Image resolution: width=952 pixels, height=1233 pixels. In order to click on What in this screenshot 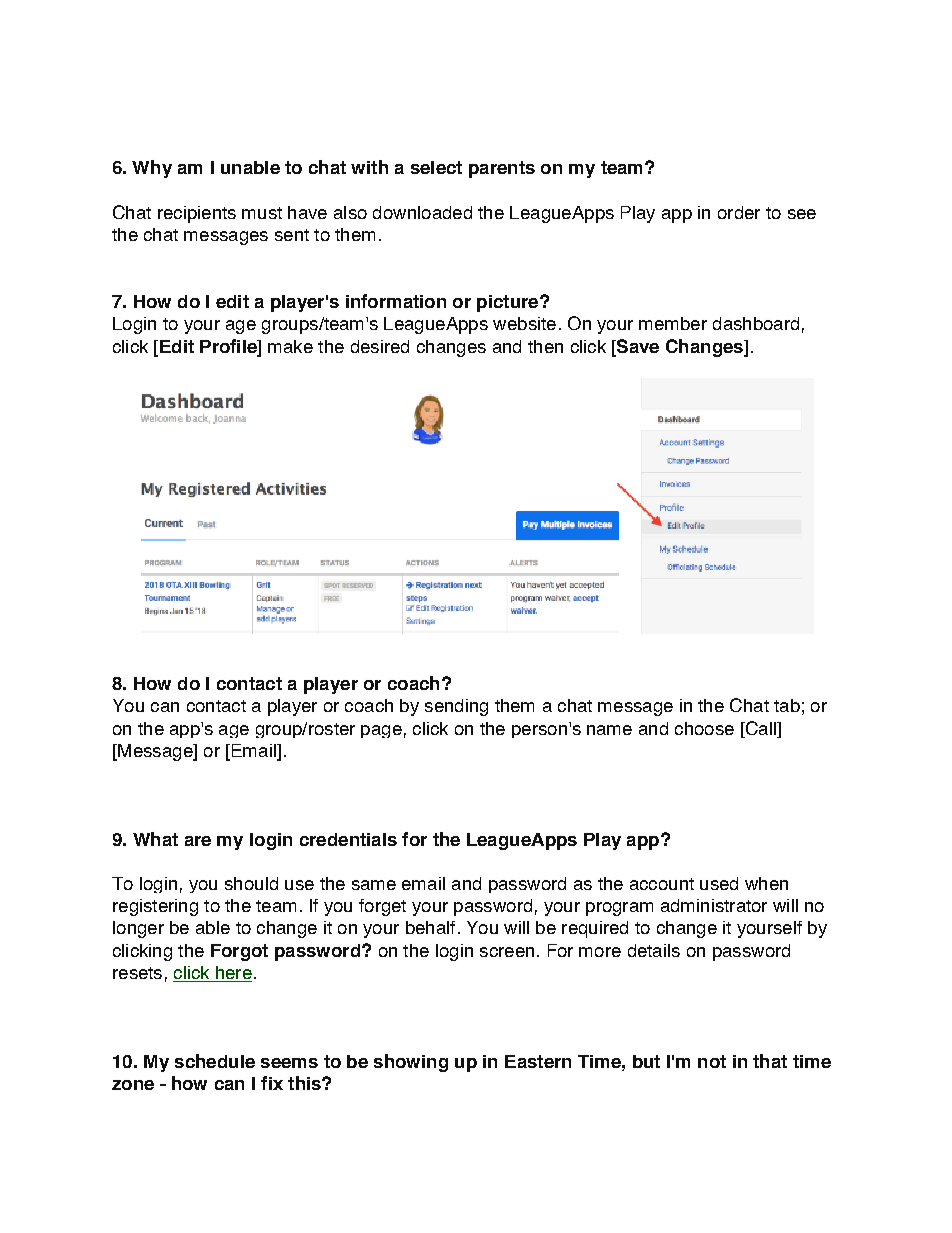, I will do `click(155, 839)`.
